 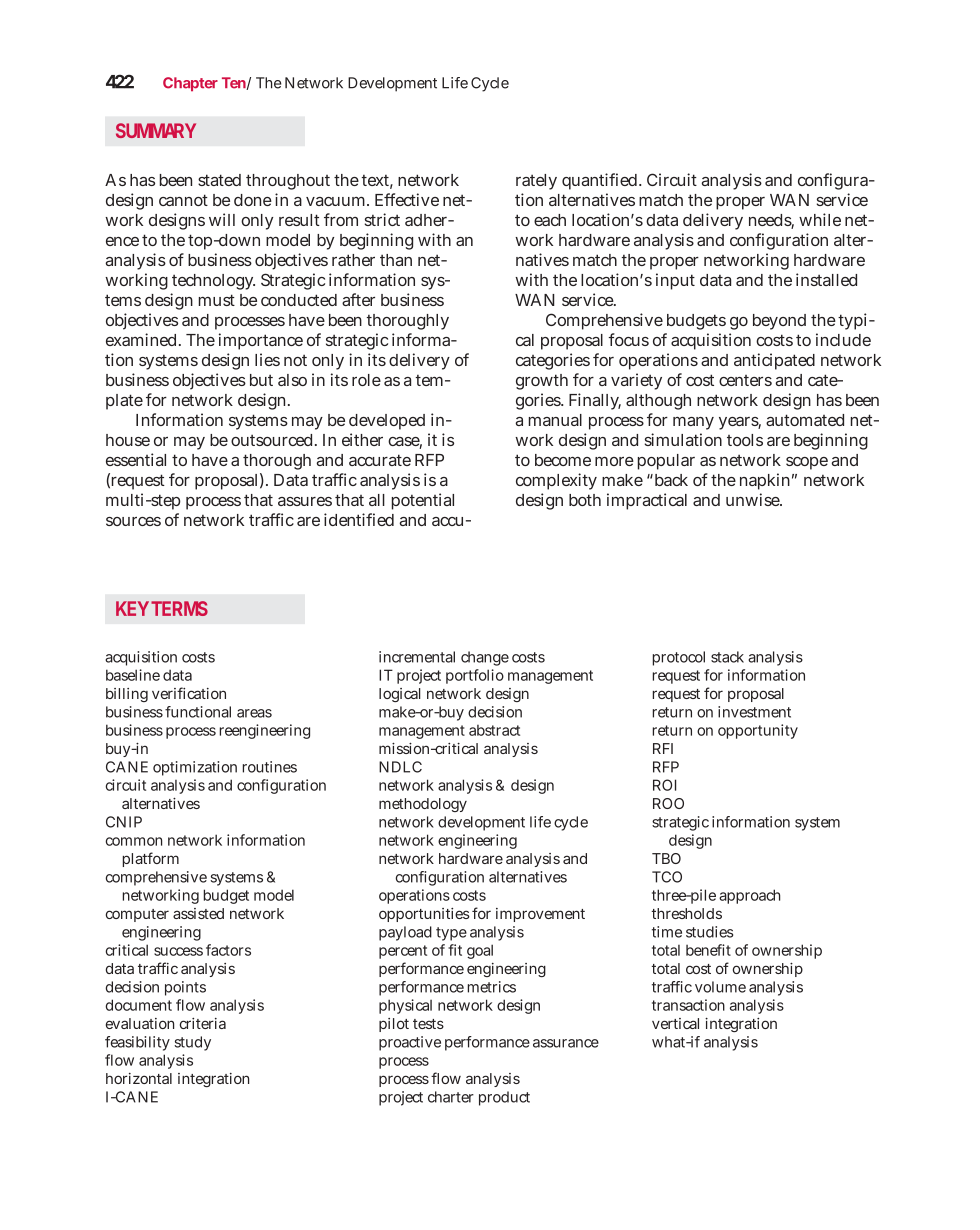 I want to click on Chapter, so click(x=190, y=84).
